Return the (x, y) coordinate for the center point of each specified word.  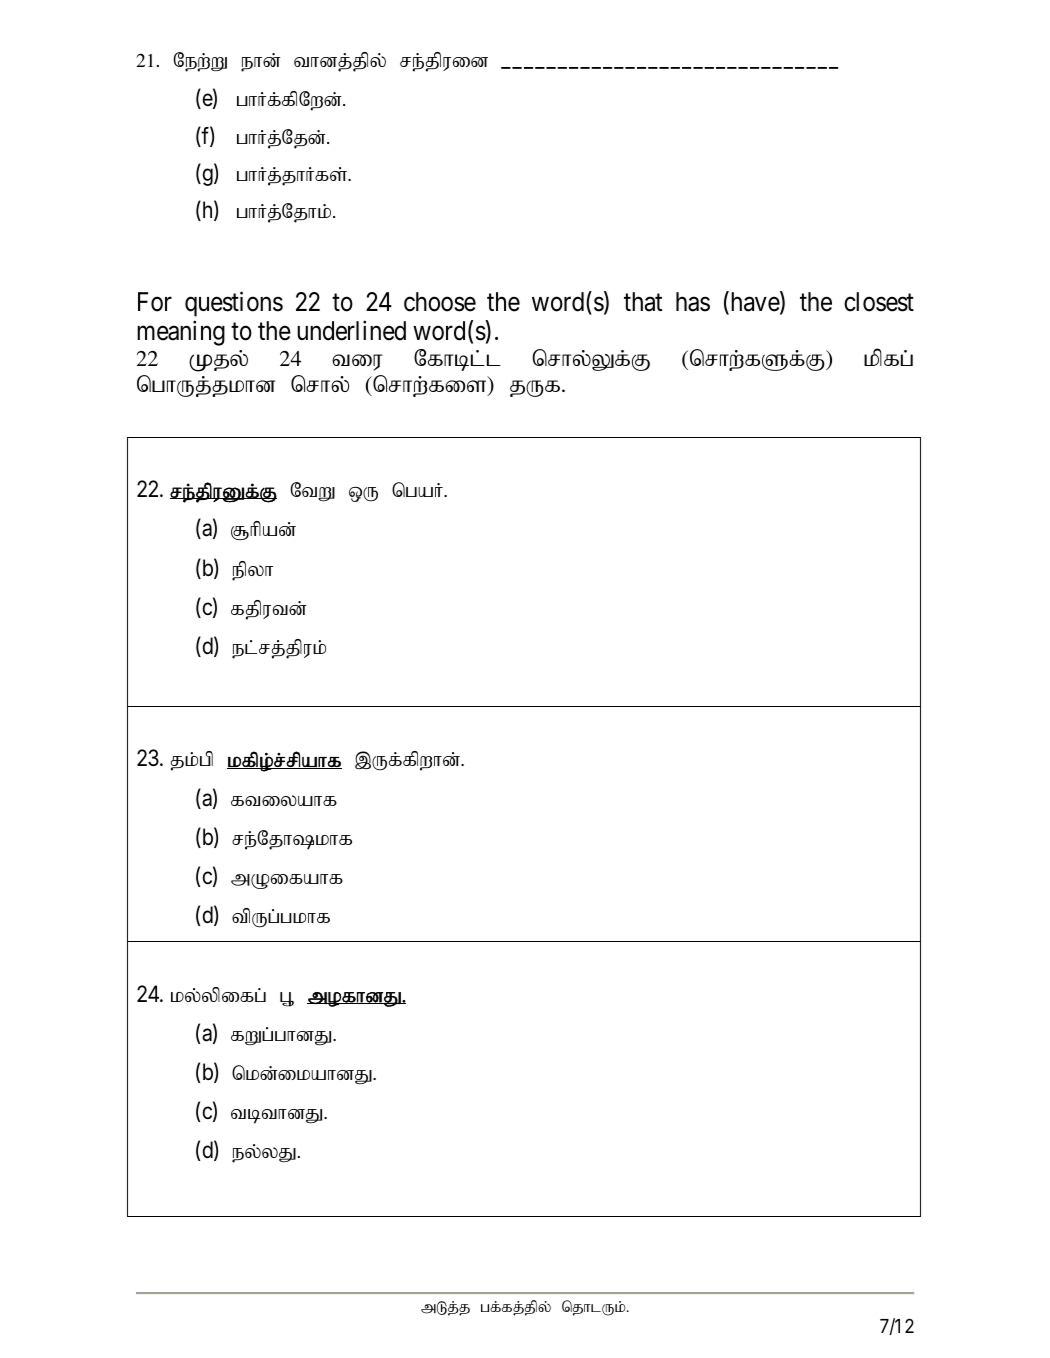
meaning (181, 333)
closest (879, 302)
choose (440, 302)
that (643, 302)
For (155, 302)
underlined (351, 331)
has (693, 302)
